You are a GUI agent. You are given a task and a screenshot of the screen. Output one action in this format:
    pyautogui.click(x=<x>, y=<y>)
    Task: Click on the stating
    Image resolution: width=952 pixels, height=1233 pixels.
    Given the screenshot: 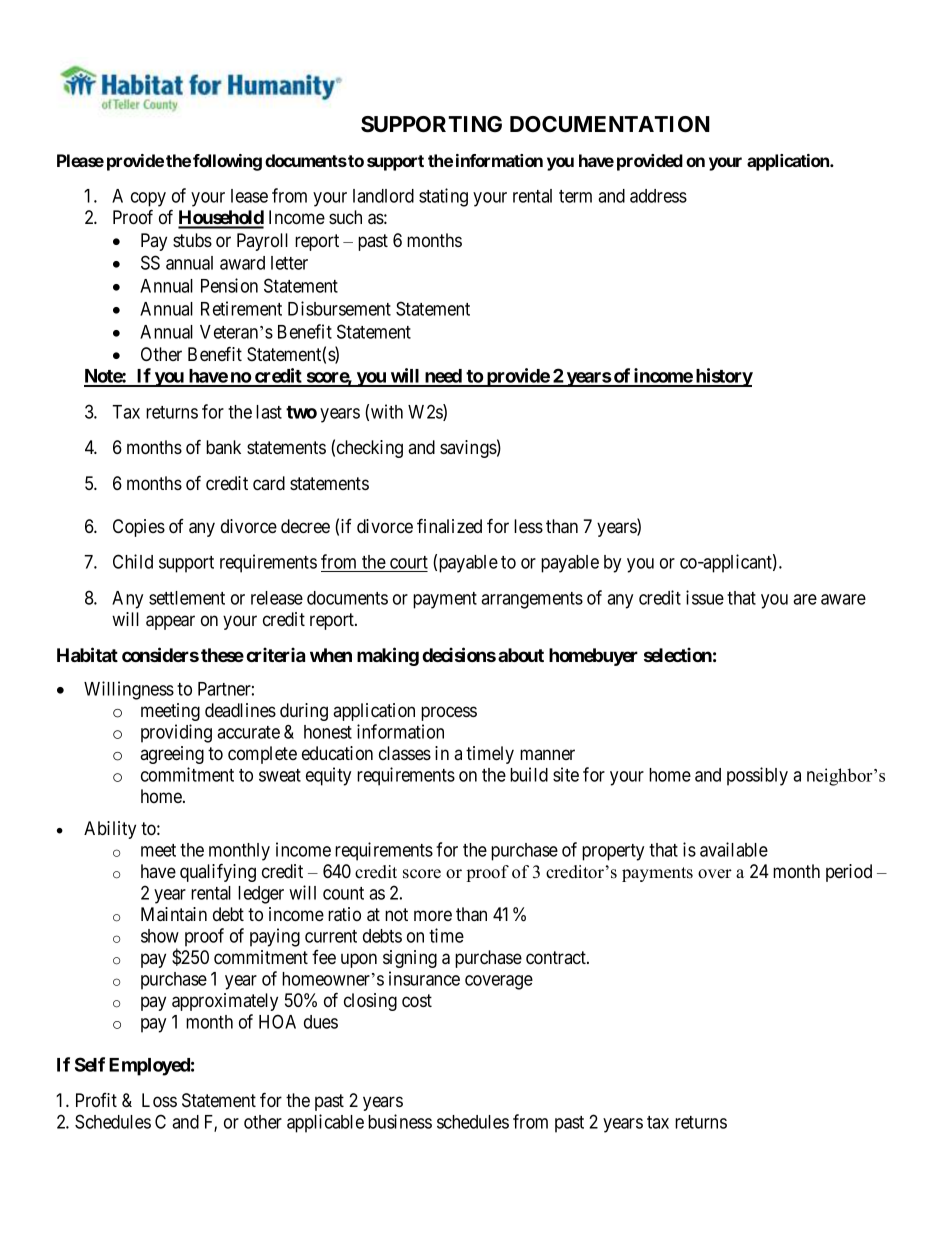 What is the action you would take?
    pyautogui.click(x=443, y=197)
